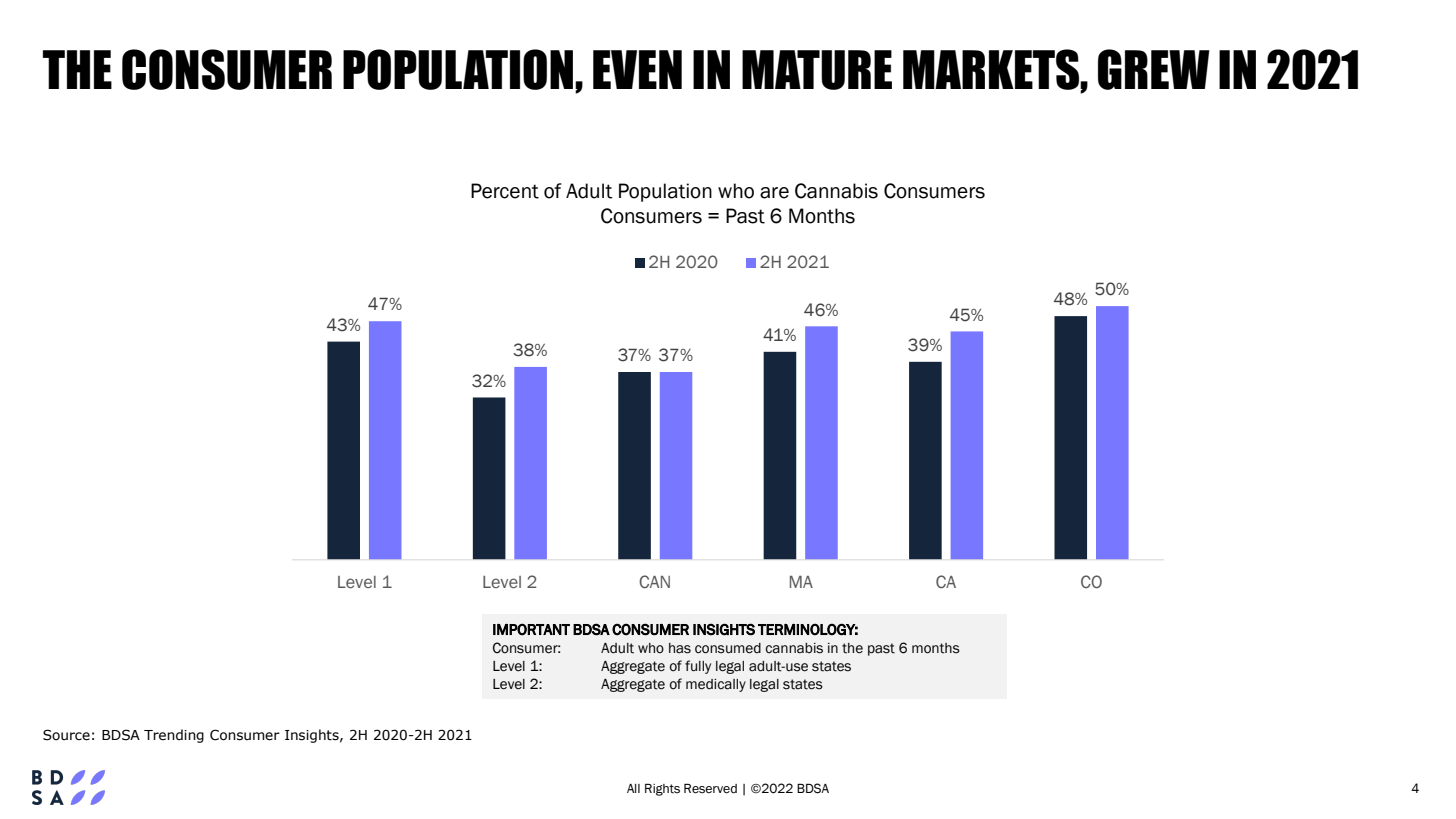  Describe the element at coordinates (505, 191) in the screenshot. I see `Percent` at that location.
